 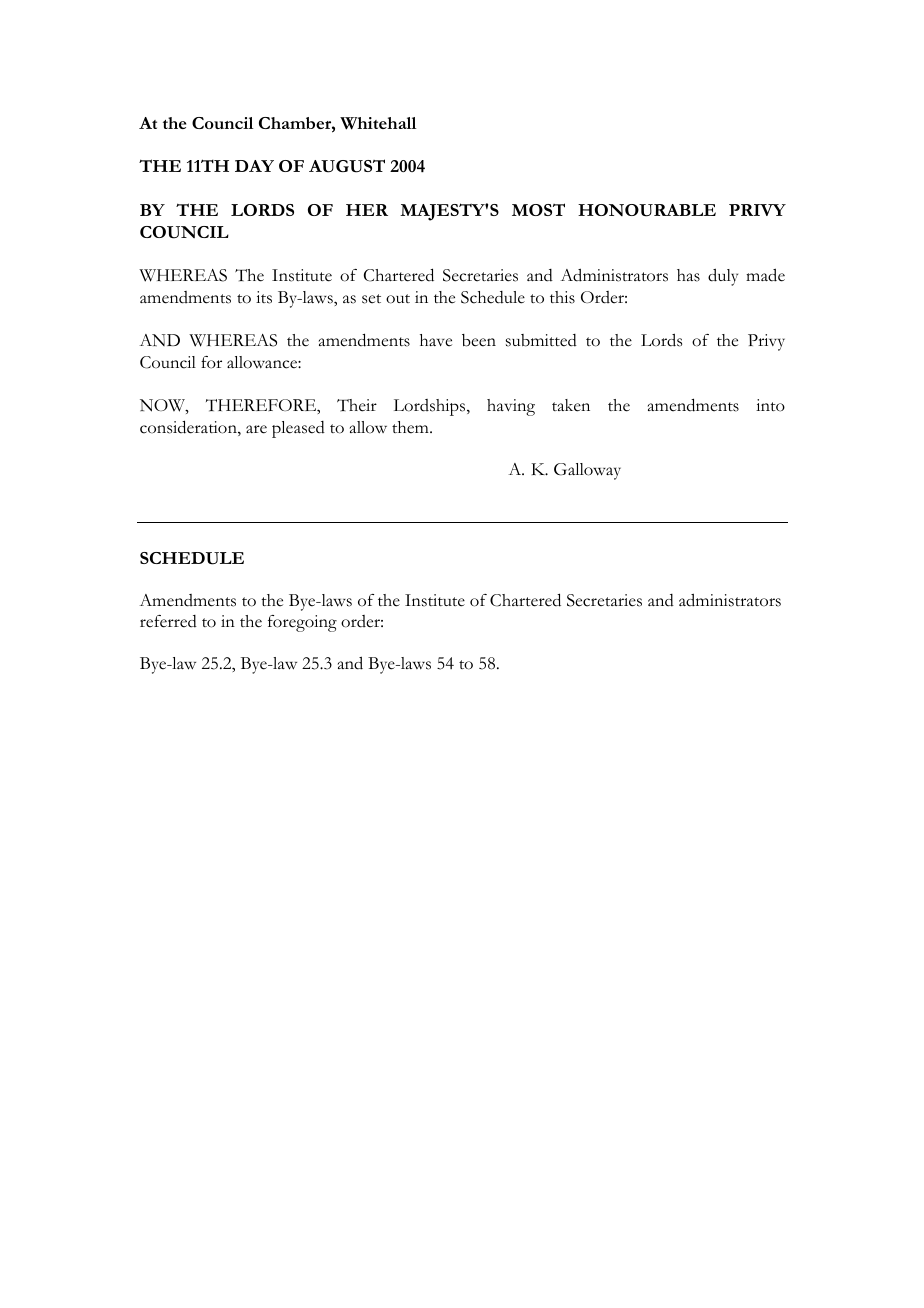 What do you see at coordinates (264, 297) in the screenshot?
I see `its` at bounding box center [264, 297].
